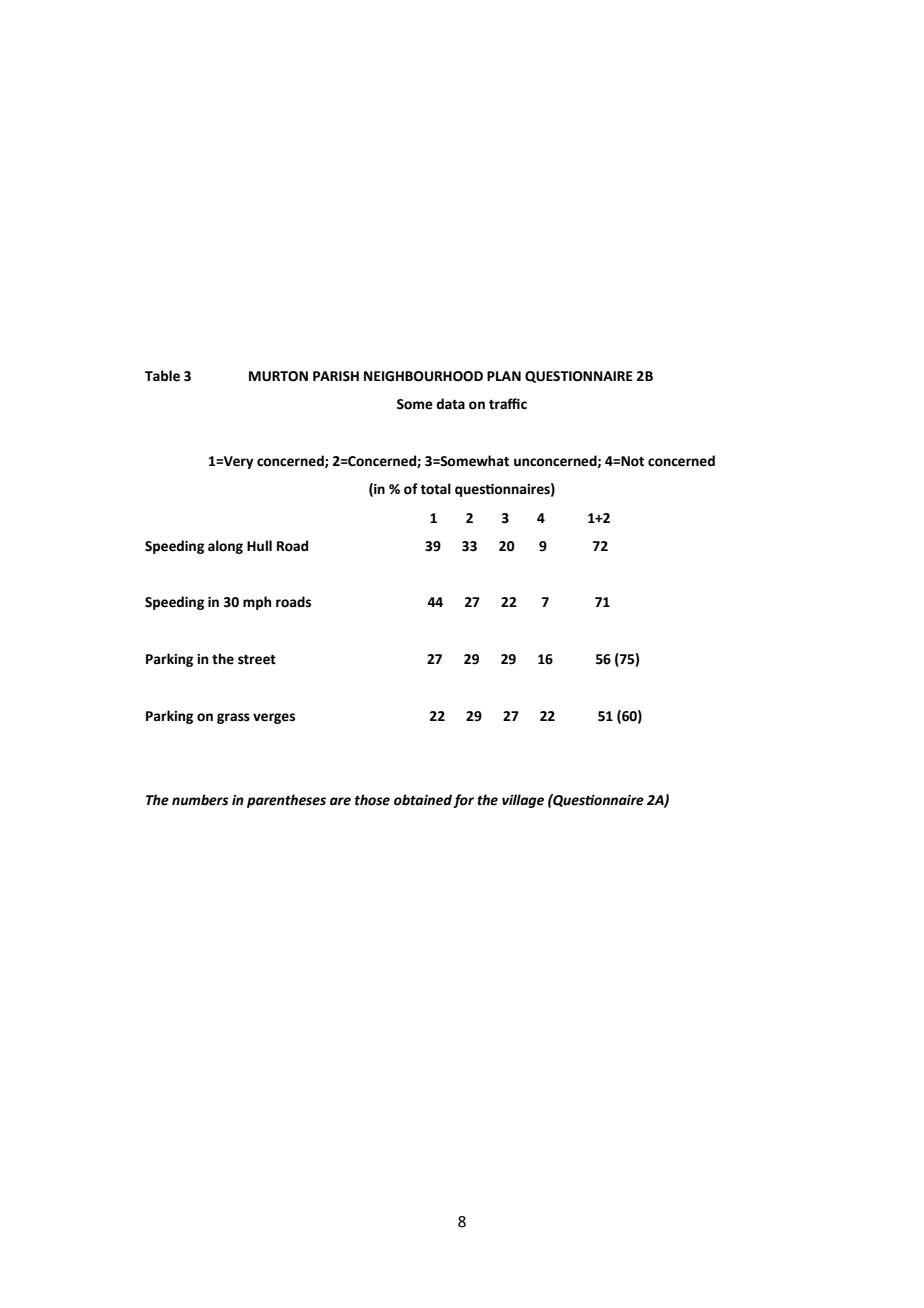 The image size is (924, 1308). Describe the element at coordinates (162, 376) in the screenshot. I see `Table` at that location.
